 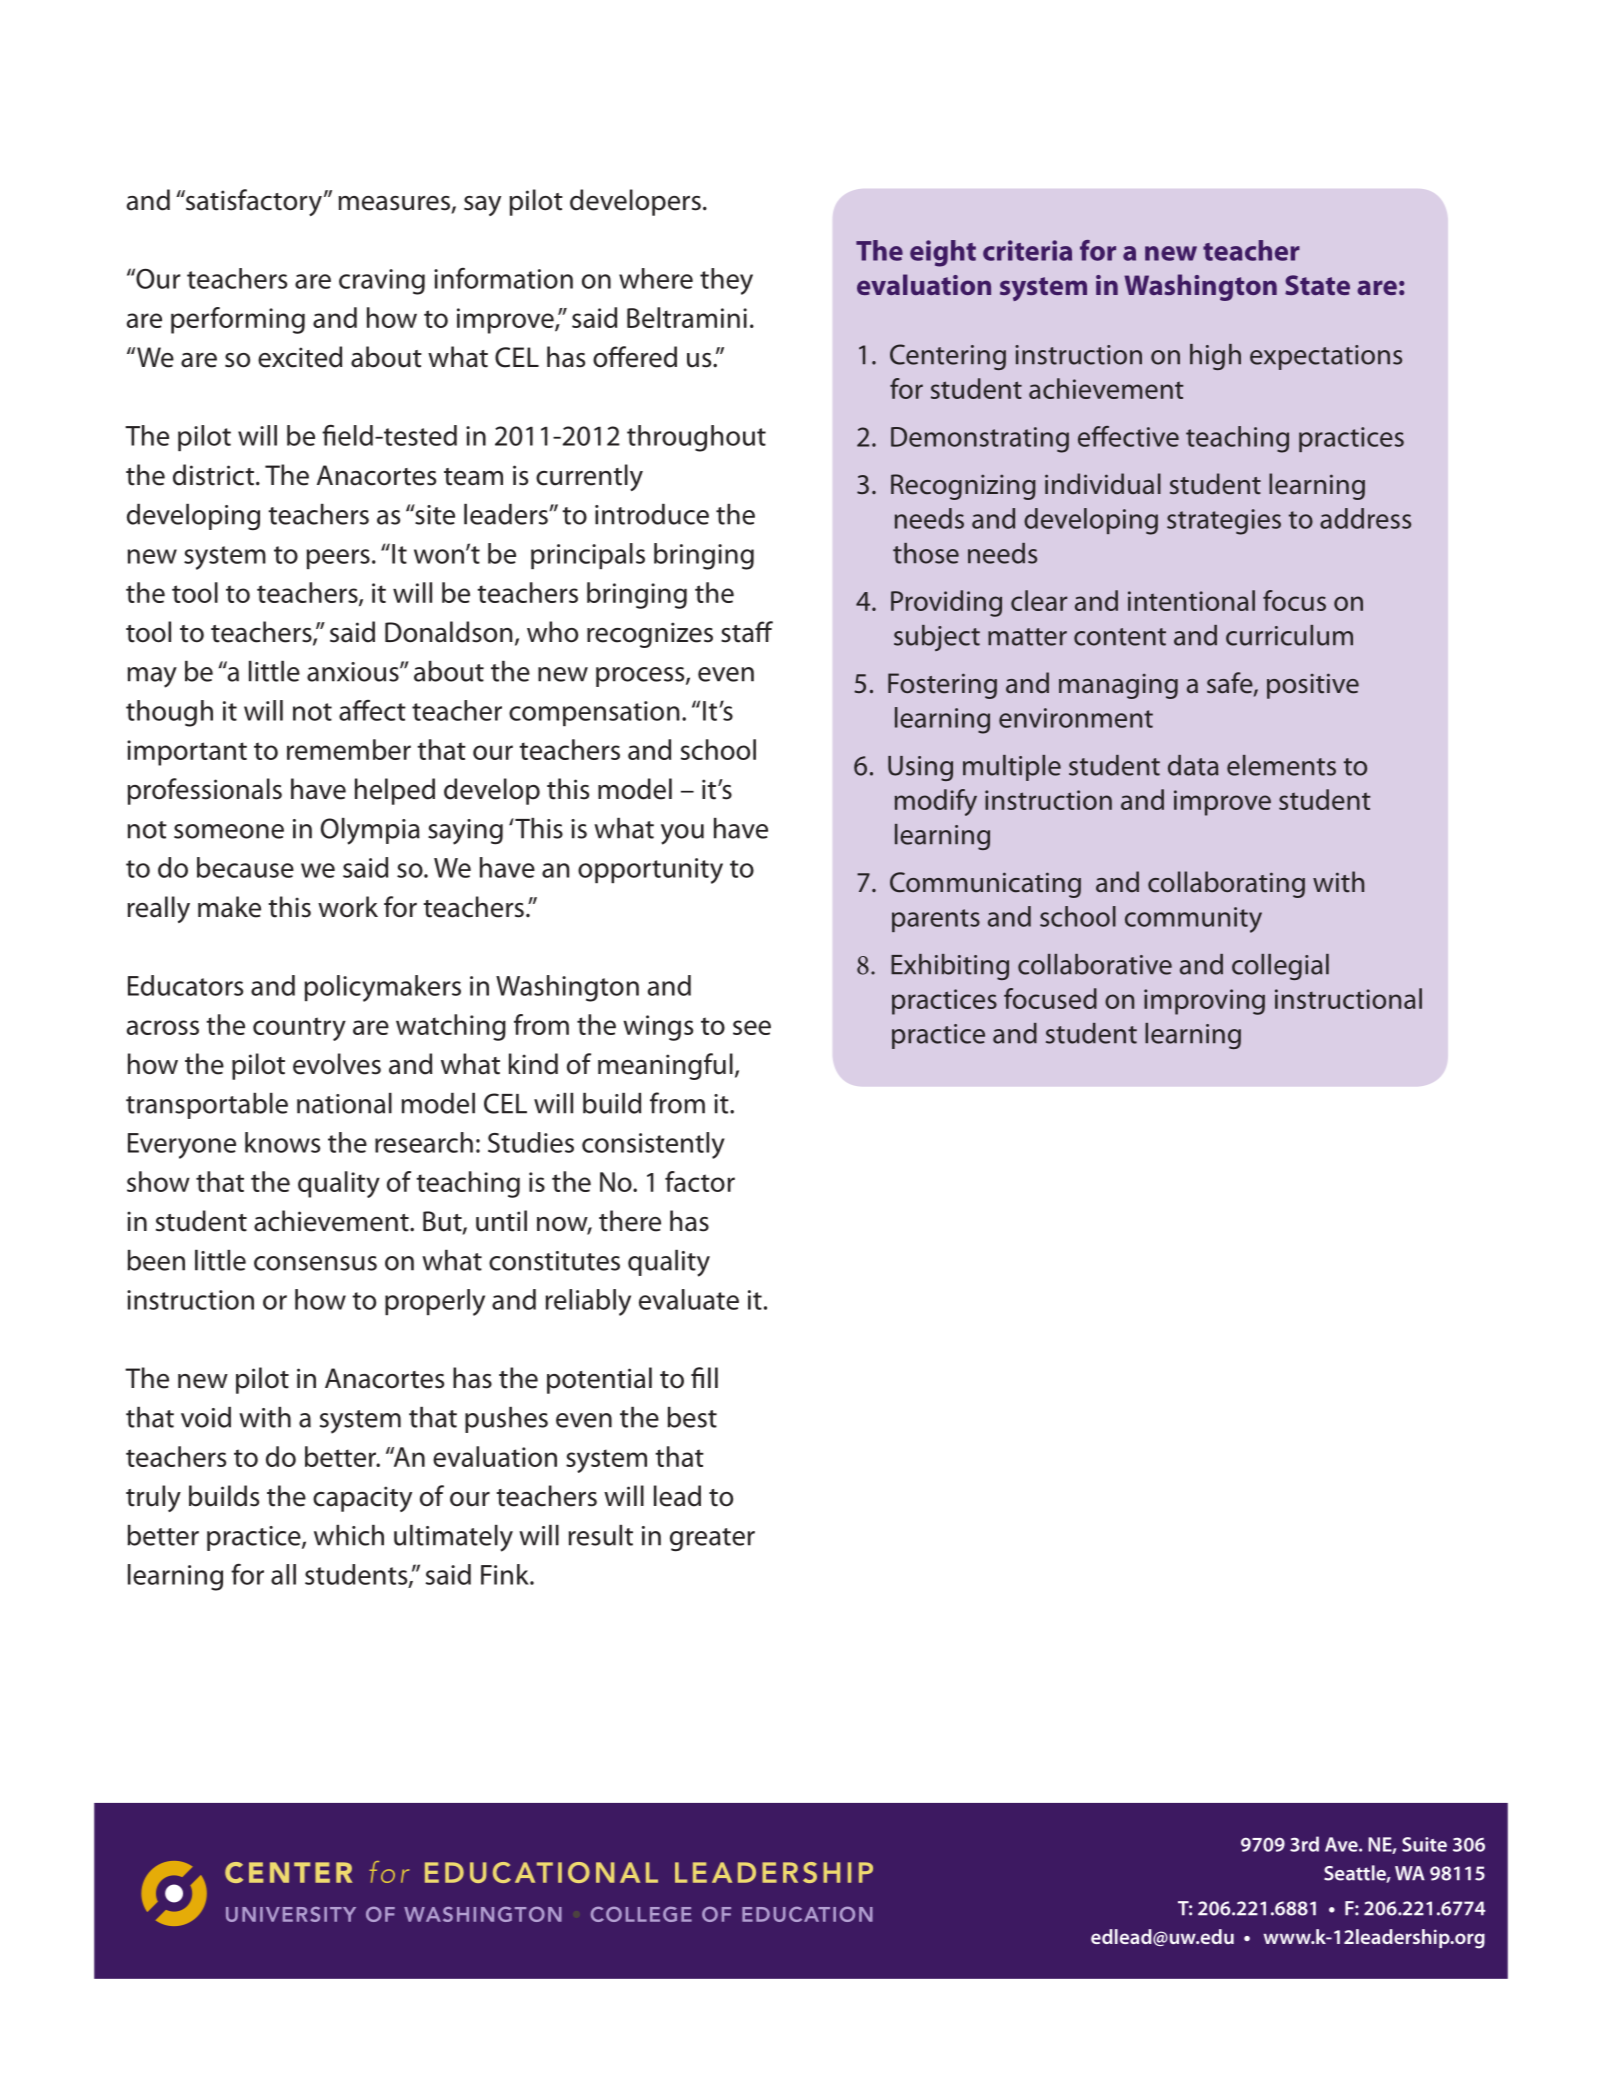 I want to click on performing, so click(x=238, y=320).
